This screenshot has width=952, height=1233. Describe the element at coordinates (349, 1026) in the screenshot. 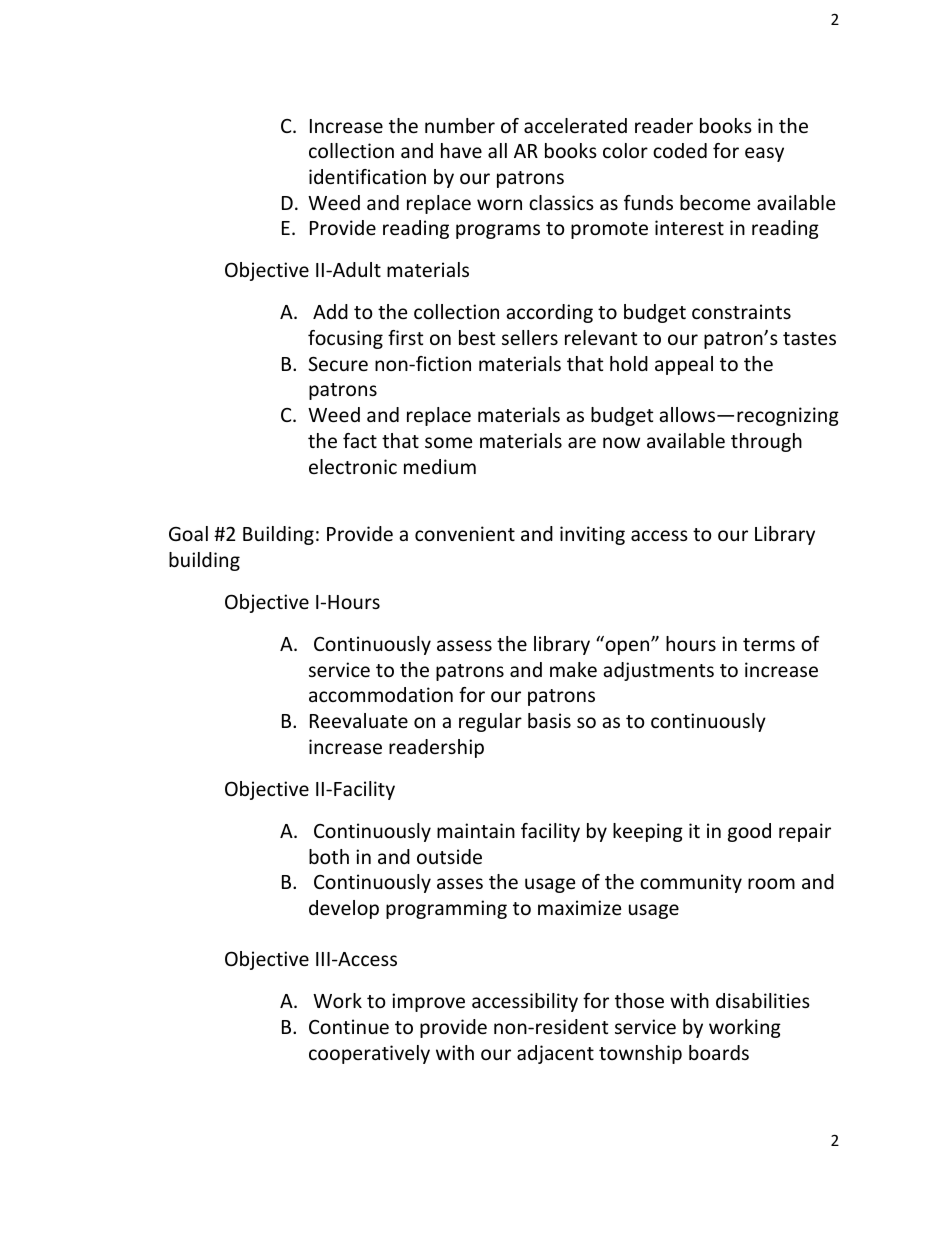

I see `Continue` at that location.
